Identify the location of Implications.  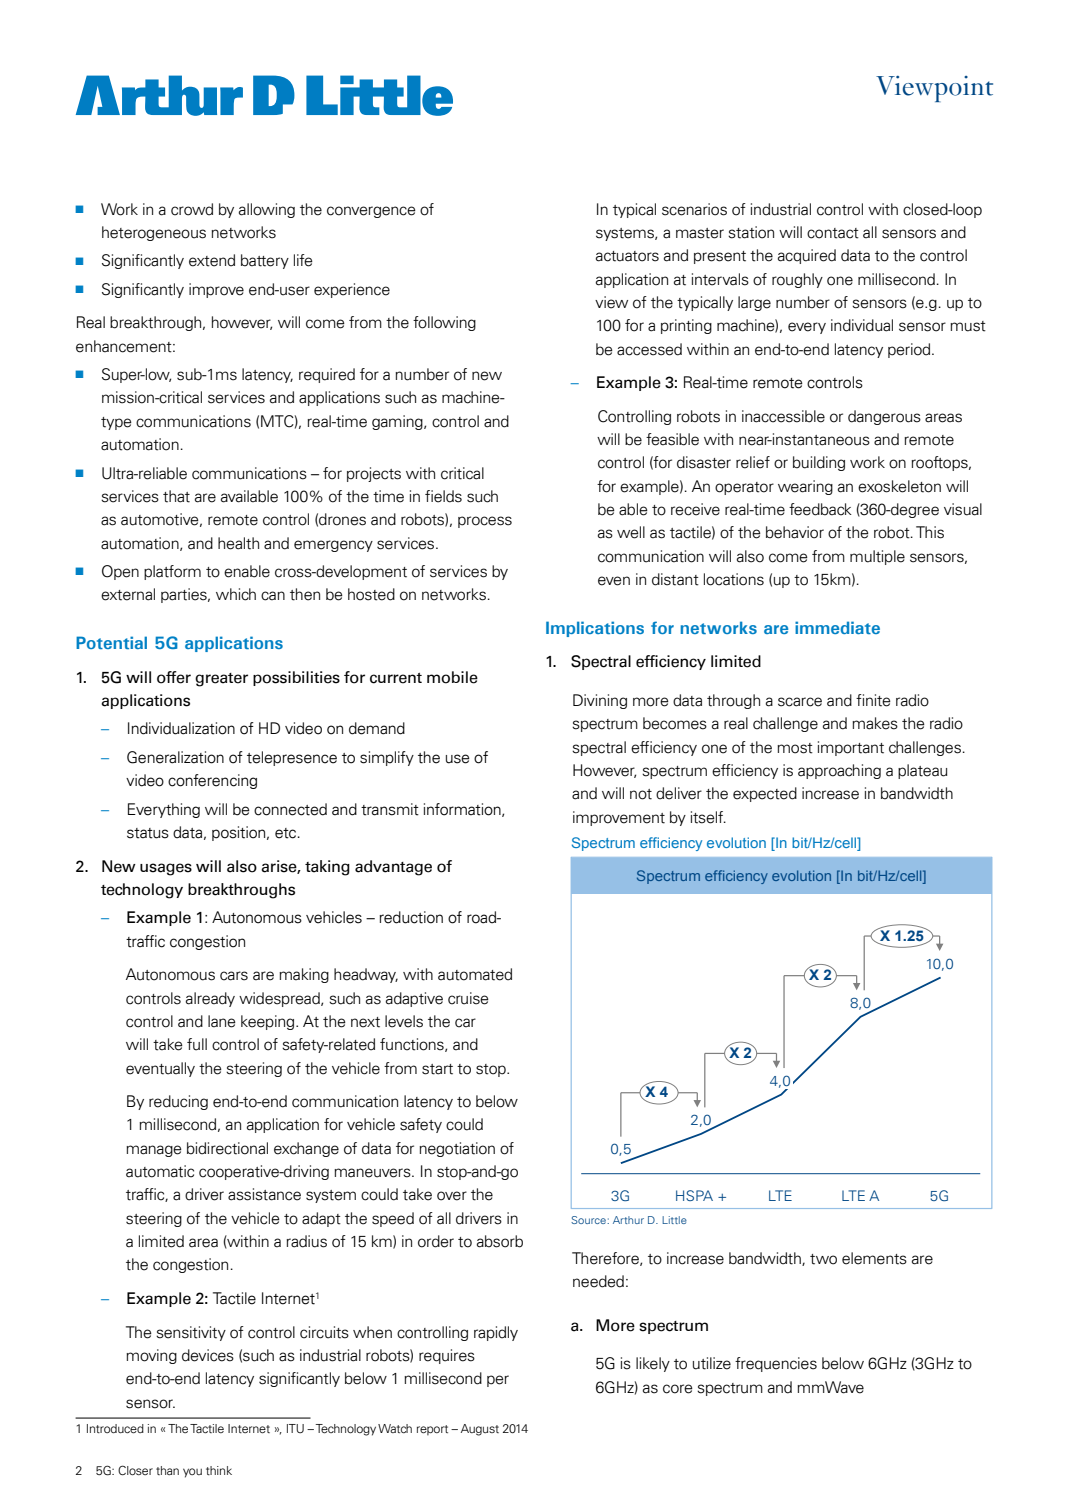
(595, 629).
